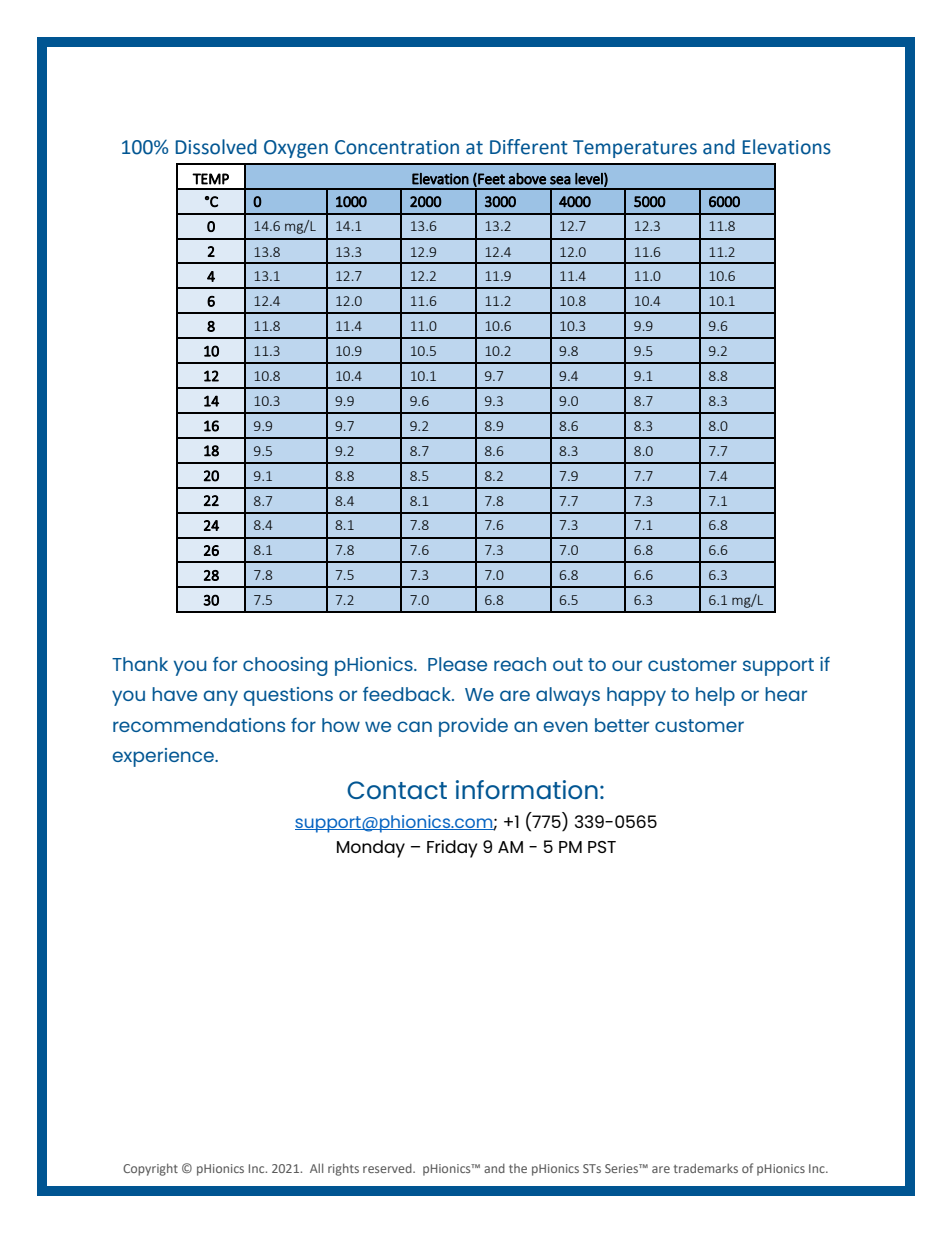  Describe the element at coordinates (627, 665) in the screenshot. I see `our` at that location.
